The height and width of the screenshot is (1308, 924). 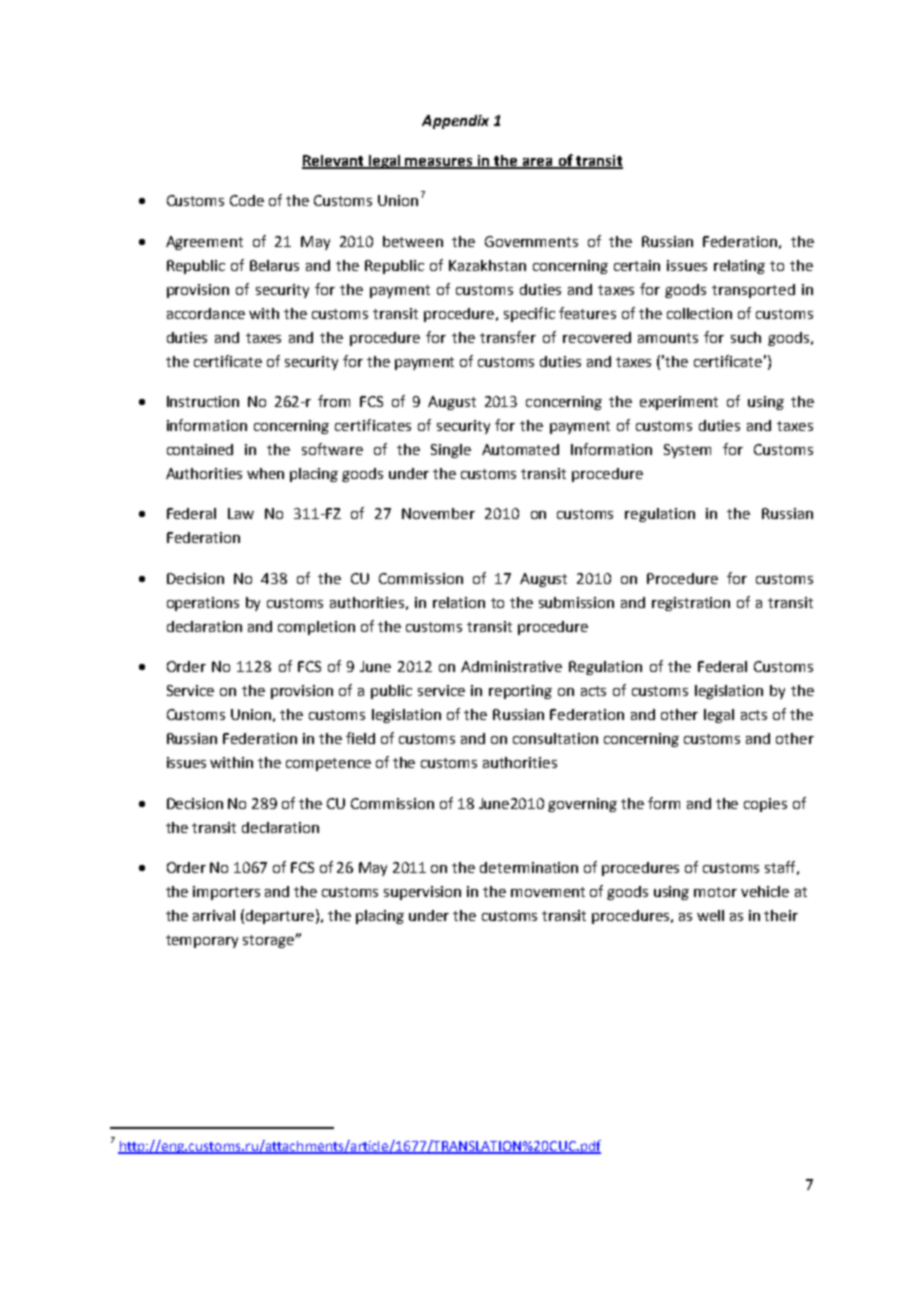 What do you see at coordinates (328, 764) in the screenshot?
I see `competence` at bounding box center [328, 764].
